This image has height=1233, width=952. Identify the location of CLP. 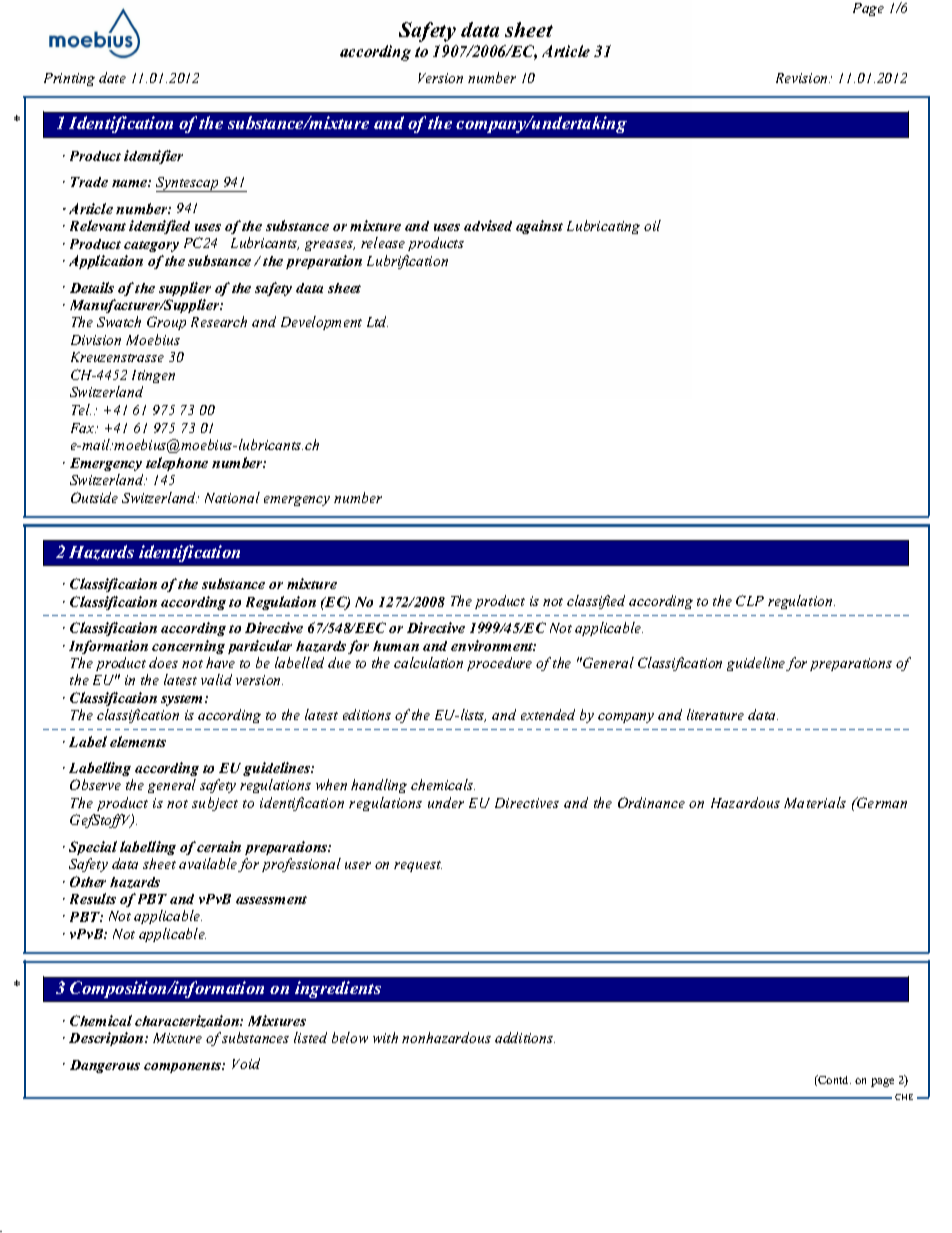
(750, 600).
